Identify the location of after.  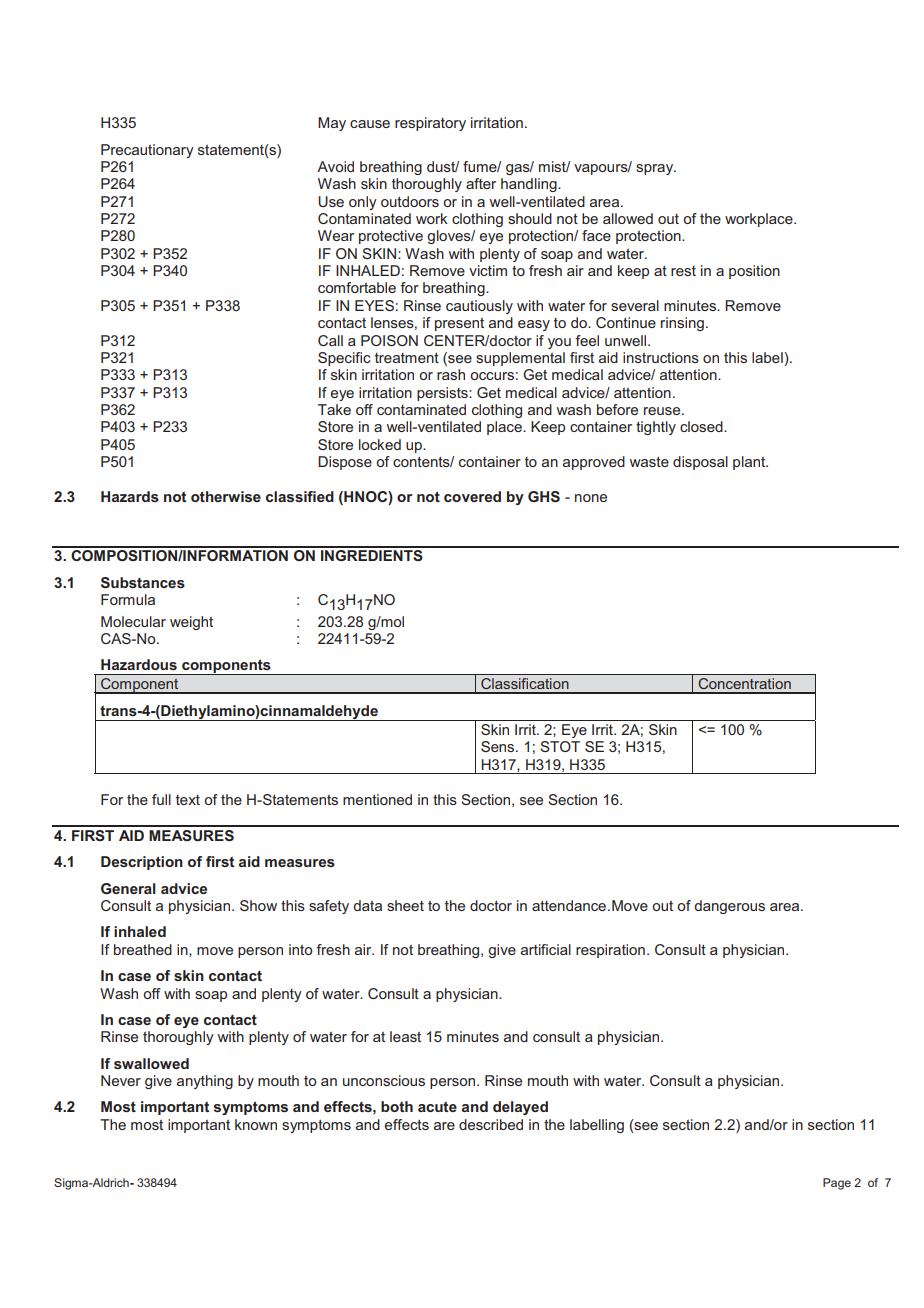
(481, 183).
